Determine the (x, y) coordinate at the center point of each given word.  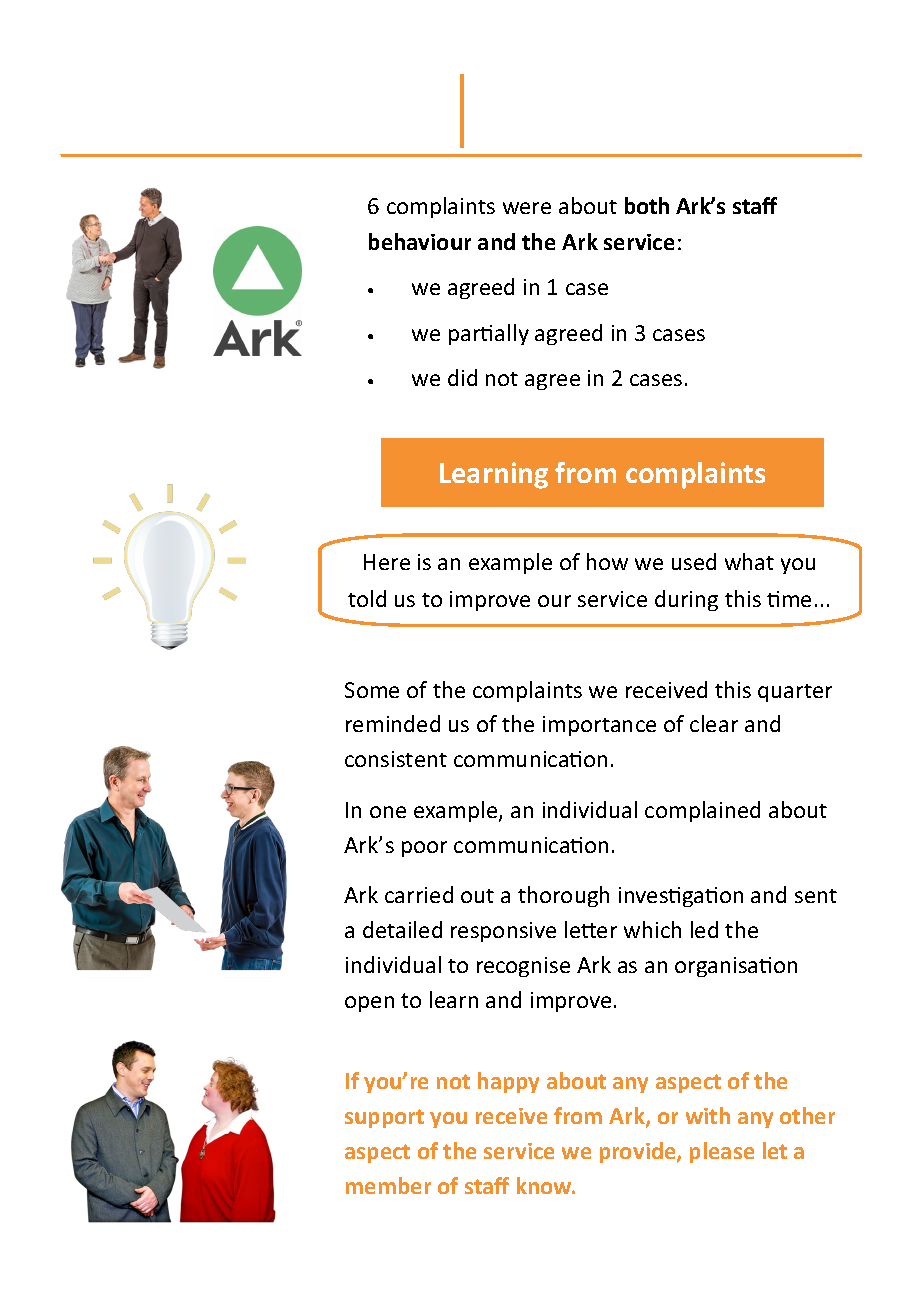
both (647, 205)
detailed (402, 929)
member (388, 1185)
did (462, 377)
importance (599, 726)
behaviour (420, 241)
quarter (795, 693)
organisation (736, 967)
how (607, 561)
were (527, 208)
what (749, 561)
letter (591, 929)
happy (508, 1082)
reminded (393, 723)
